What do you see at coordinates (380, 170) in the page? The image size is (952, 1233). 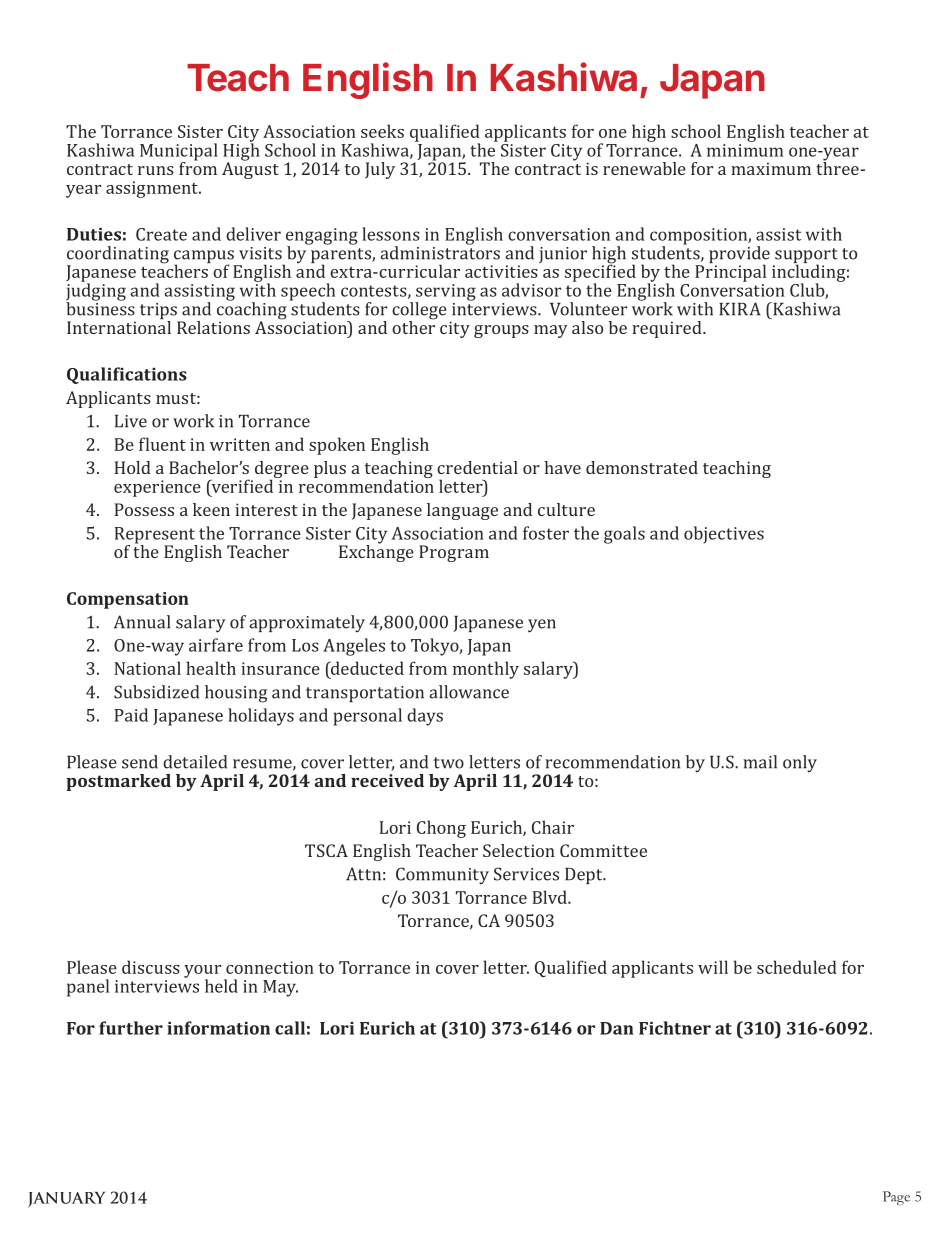 I see `July` at bounding box center [380, 170].
